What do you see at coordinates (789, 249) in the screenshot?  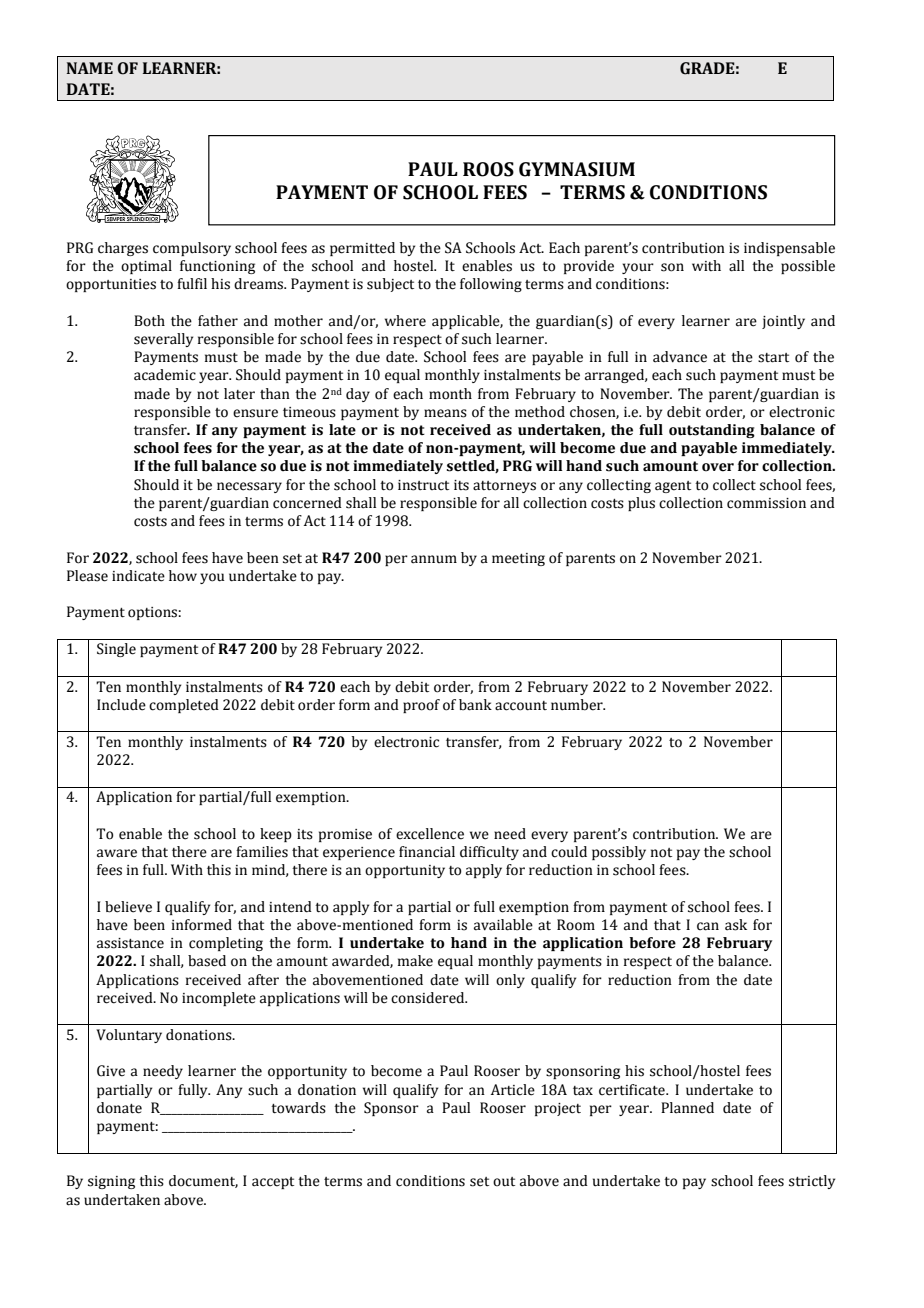 I see `indispensable` at bounding box center [789, 249].
